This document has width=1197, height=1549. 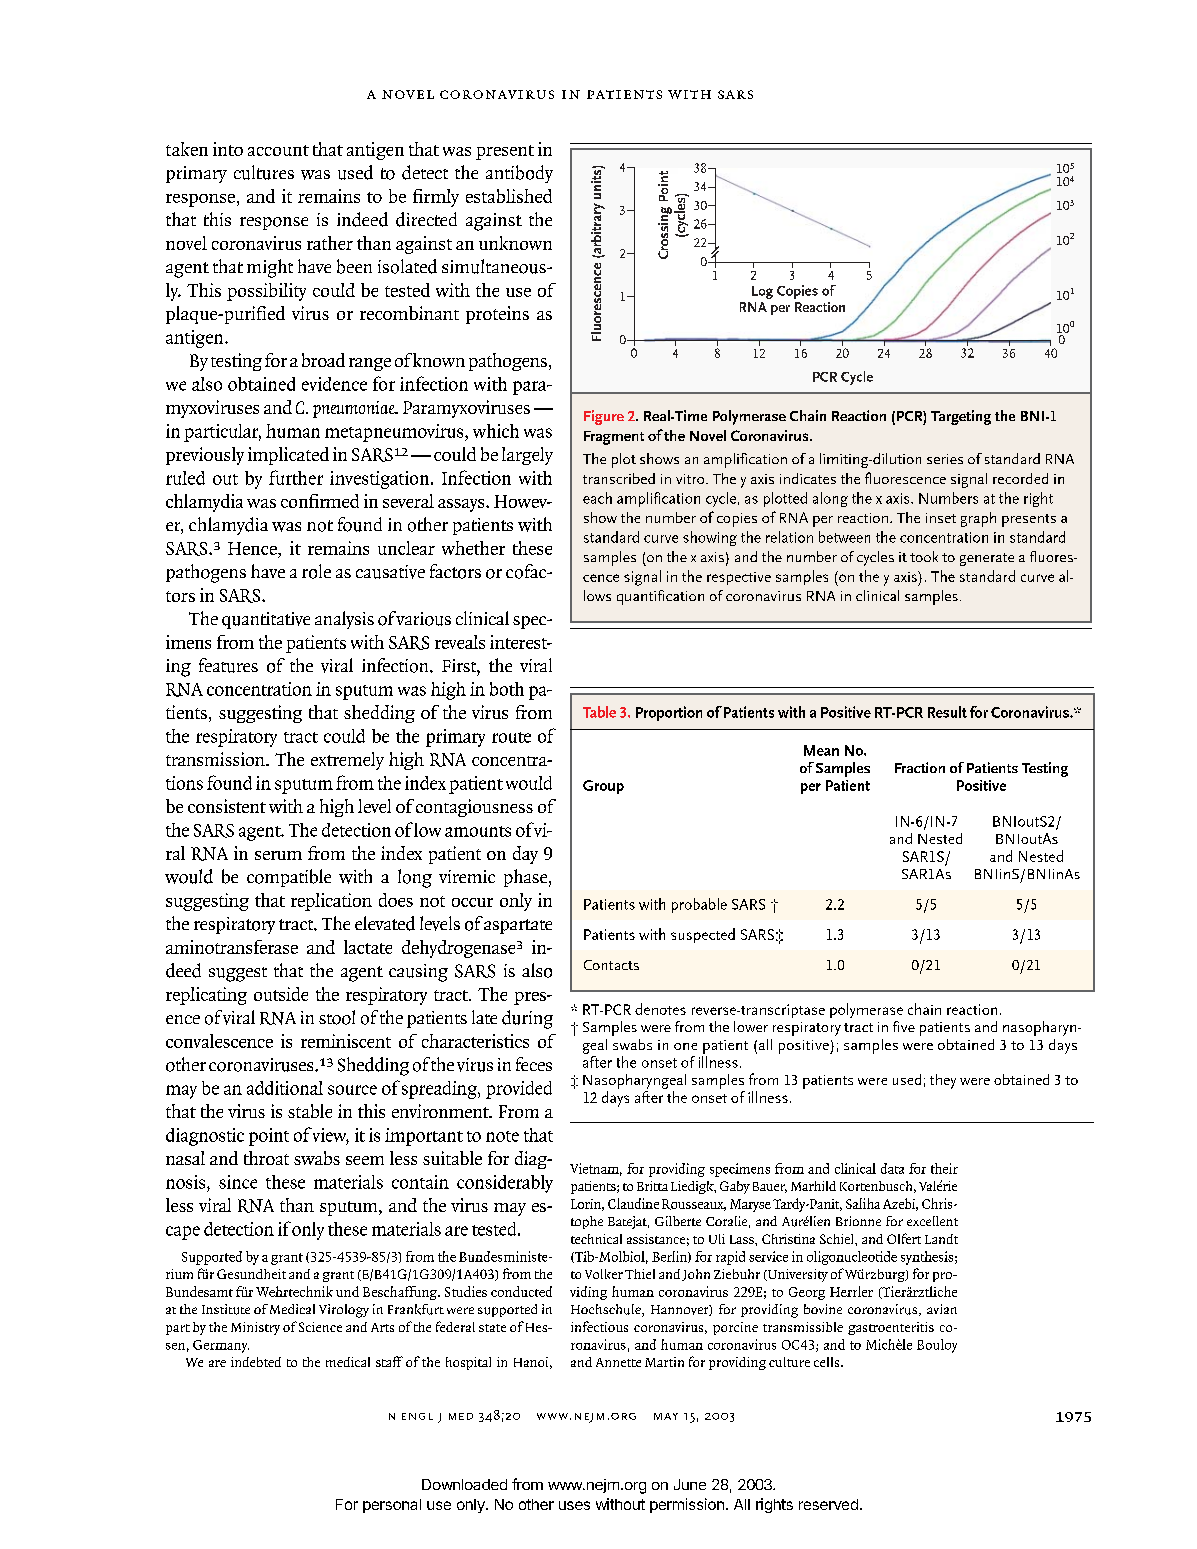 What do you see at coordinates (266, 1158) in the document?
I see `throat` at bounding box center [266, 1158].
